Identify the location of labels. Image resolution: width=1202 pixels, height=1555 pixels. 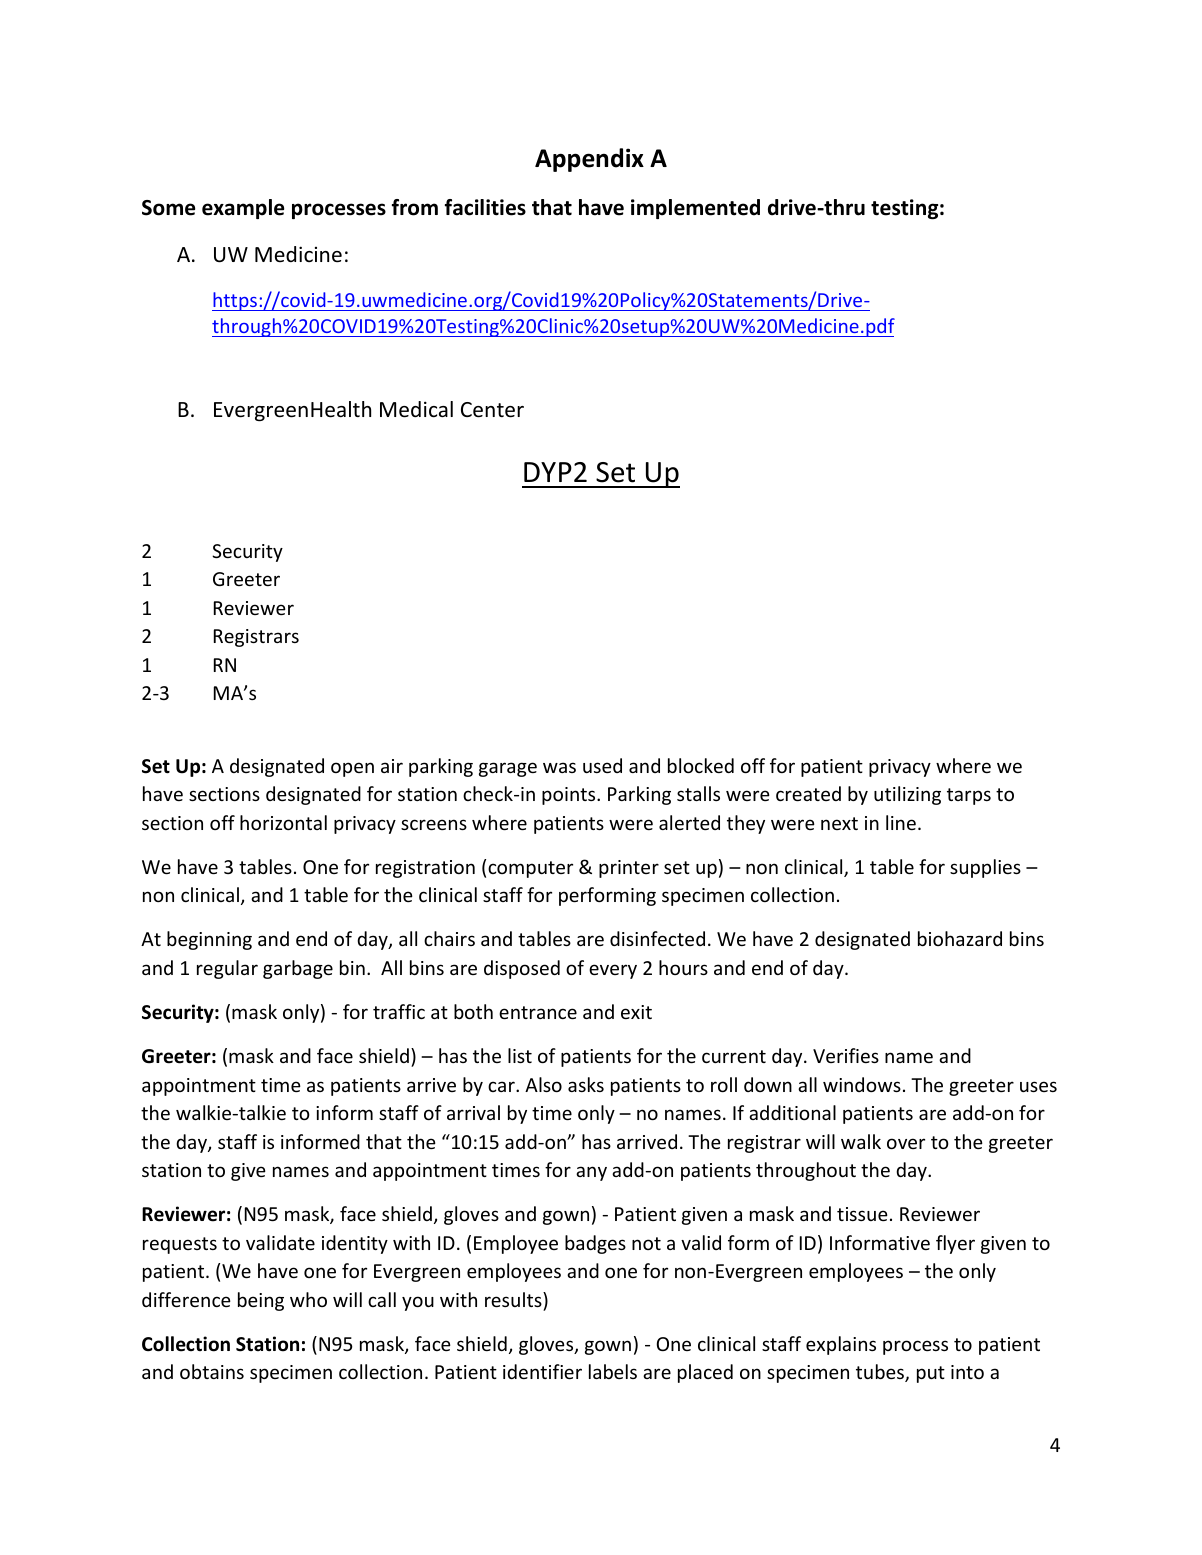
(613, 1371).
